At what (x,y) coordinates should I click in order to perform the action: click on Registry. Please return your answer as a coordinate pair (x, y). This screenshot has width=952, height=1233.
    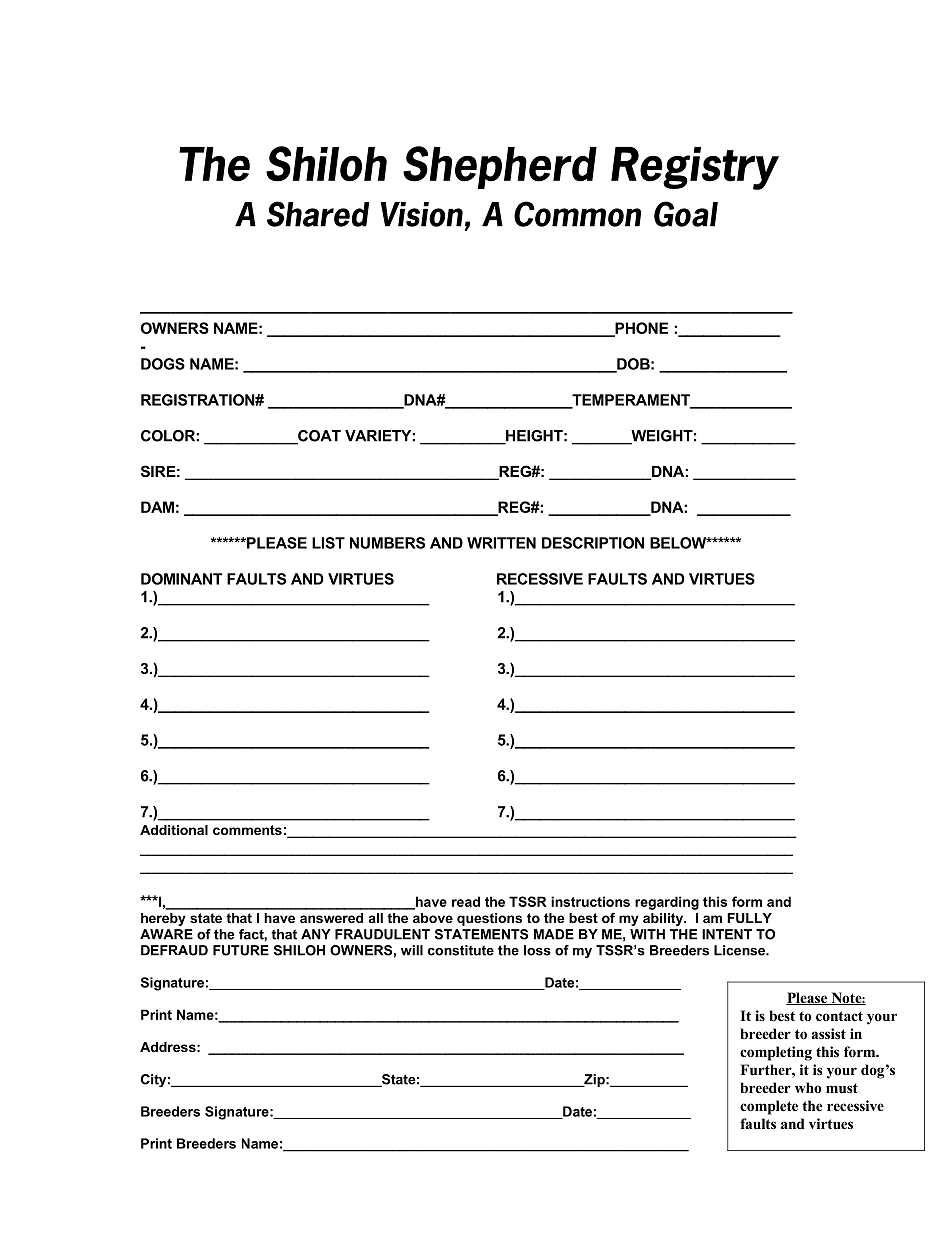
    Looking at the image, I should click on (695, 168).
